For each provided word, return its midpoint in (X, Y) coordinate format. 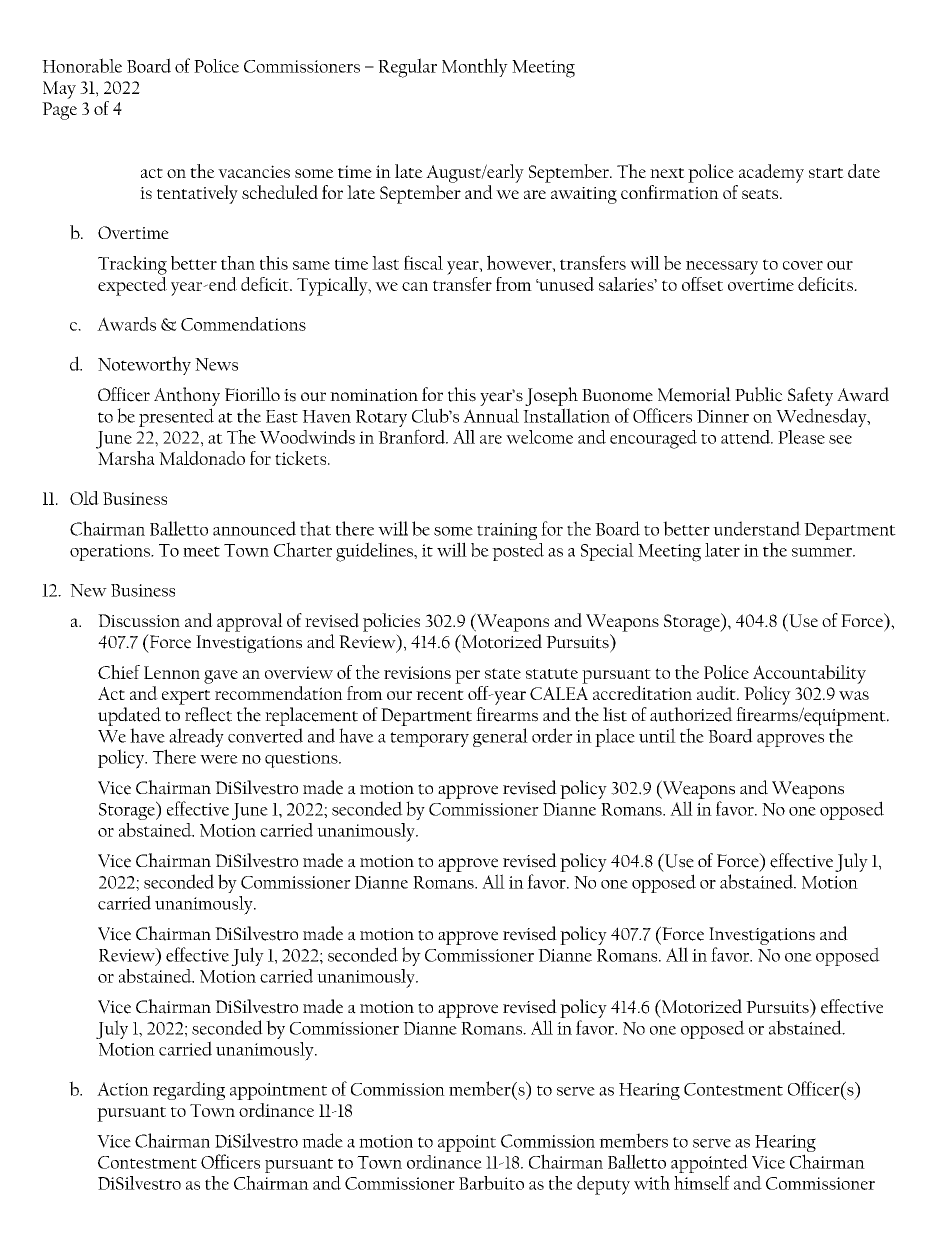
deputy (603, 1185)
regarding (189, 1090)
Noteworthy (144, 365)
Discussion (139, 620)
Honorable (82, 65)
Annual (491, 415)
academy (771, 173)
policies (391, 622)
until (657, 735)
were (219, 759)
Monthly (475, 67)
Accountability (809, 674)
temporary (429, 739)
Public (759, 394)
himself (702, 1182)
